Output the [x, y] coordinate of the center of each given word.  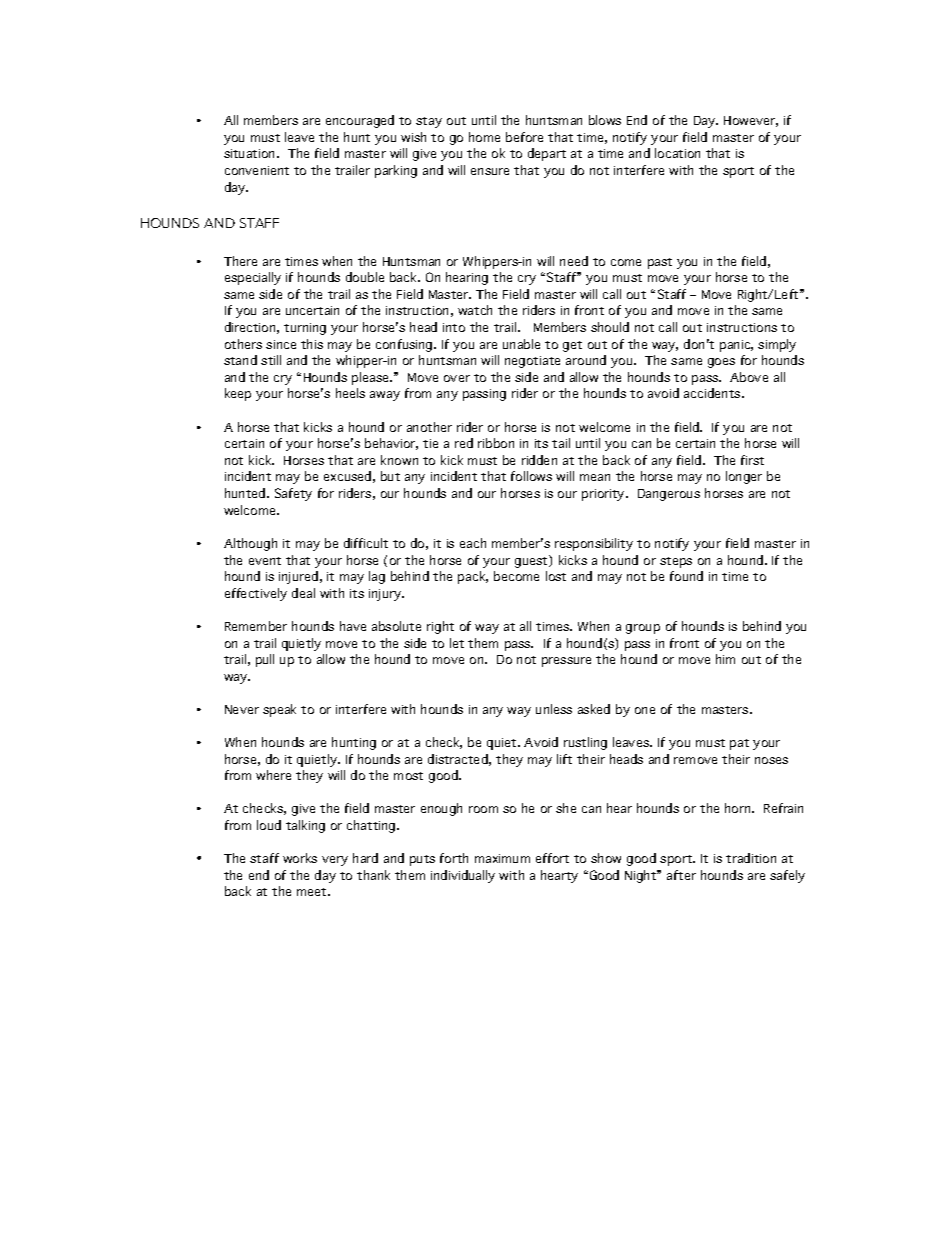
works [300, 858]
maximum [502, 858]
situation [251, 153]
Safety [293, 494]
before [524, 137]
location [677, 153]
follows [531, 476]
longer [744, 477]
